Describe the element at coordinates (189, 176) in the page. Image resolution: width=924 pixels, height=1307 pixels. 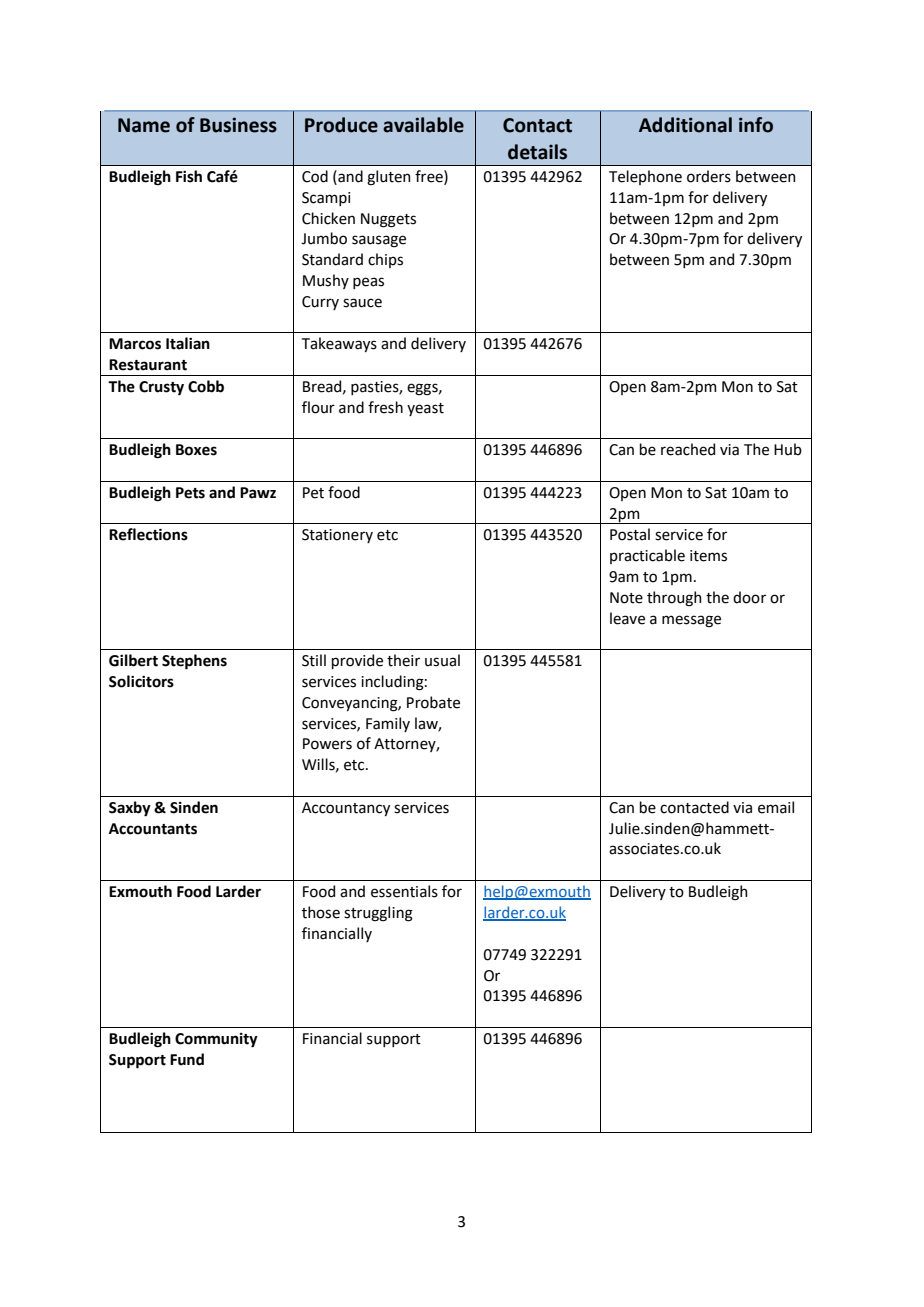
I see `Fish` at that location.
